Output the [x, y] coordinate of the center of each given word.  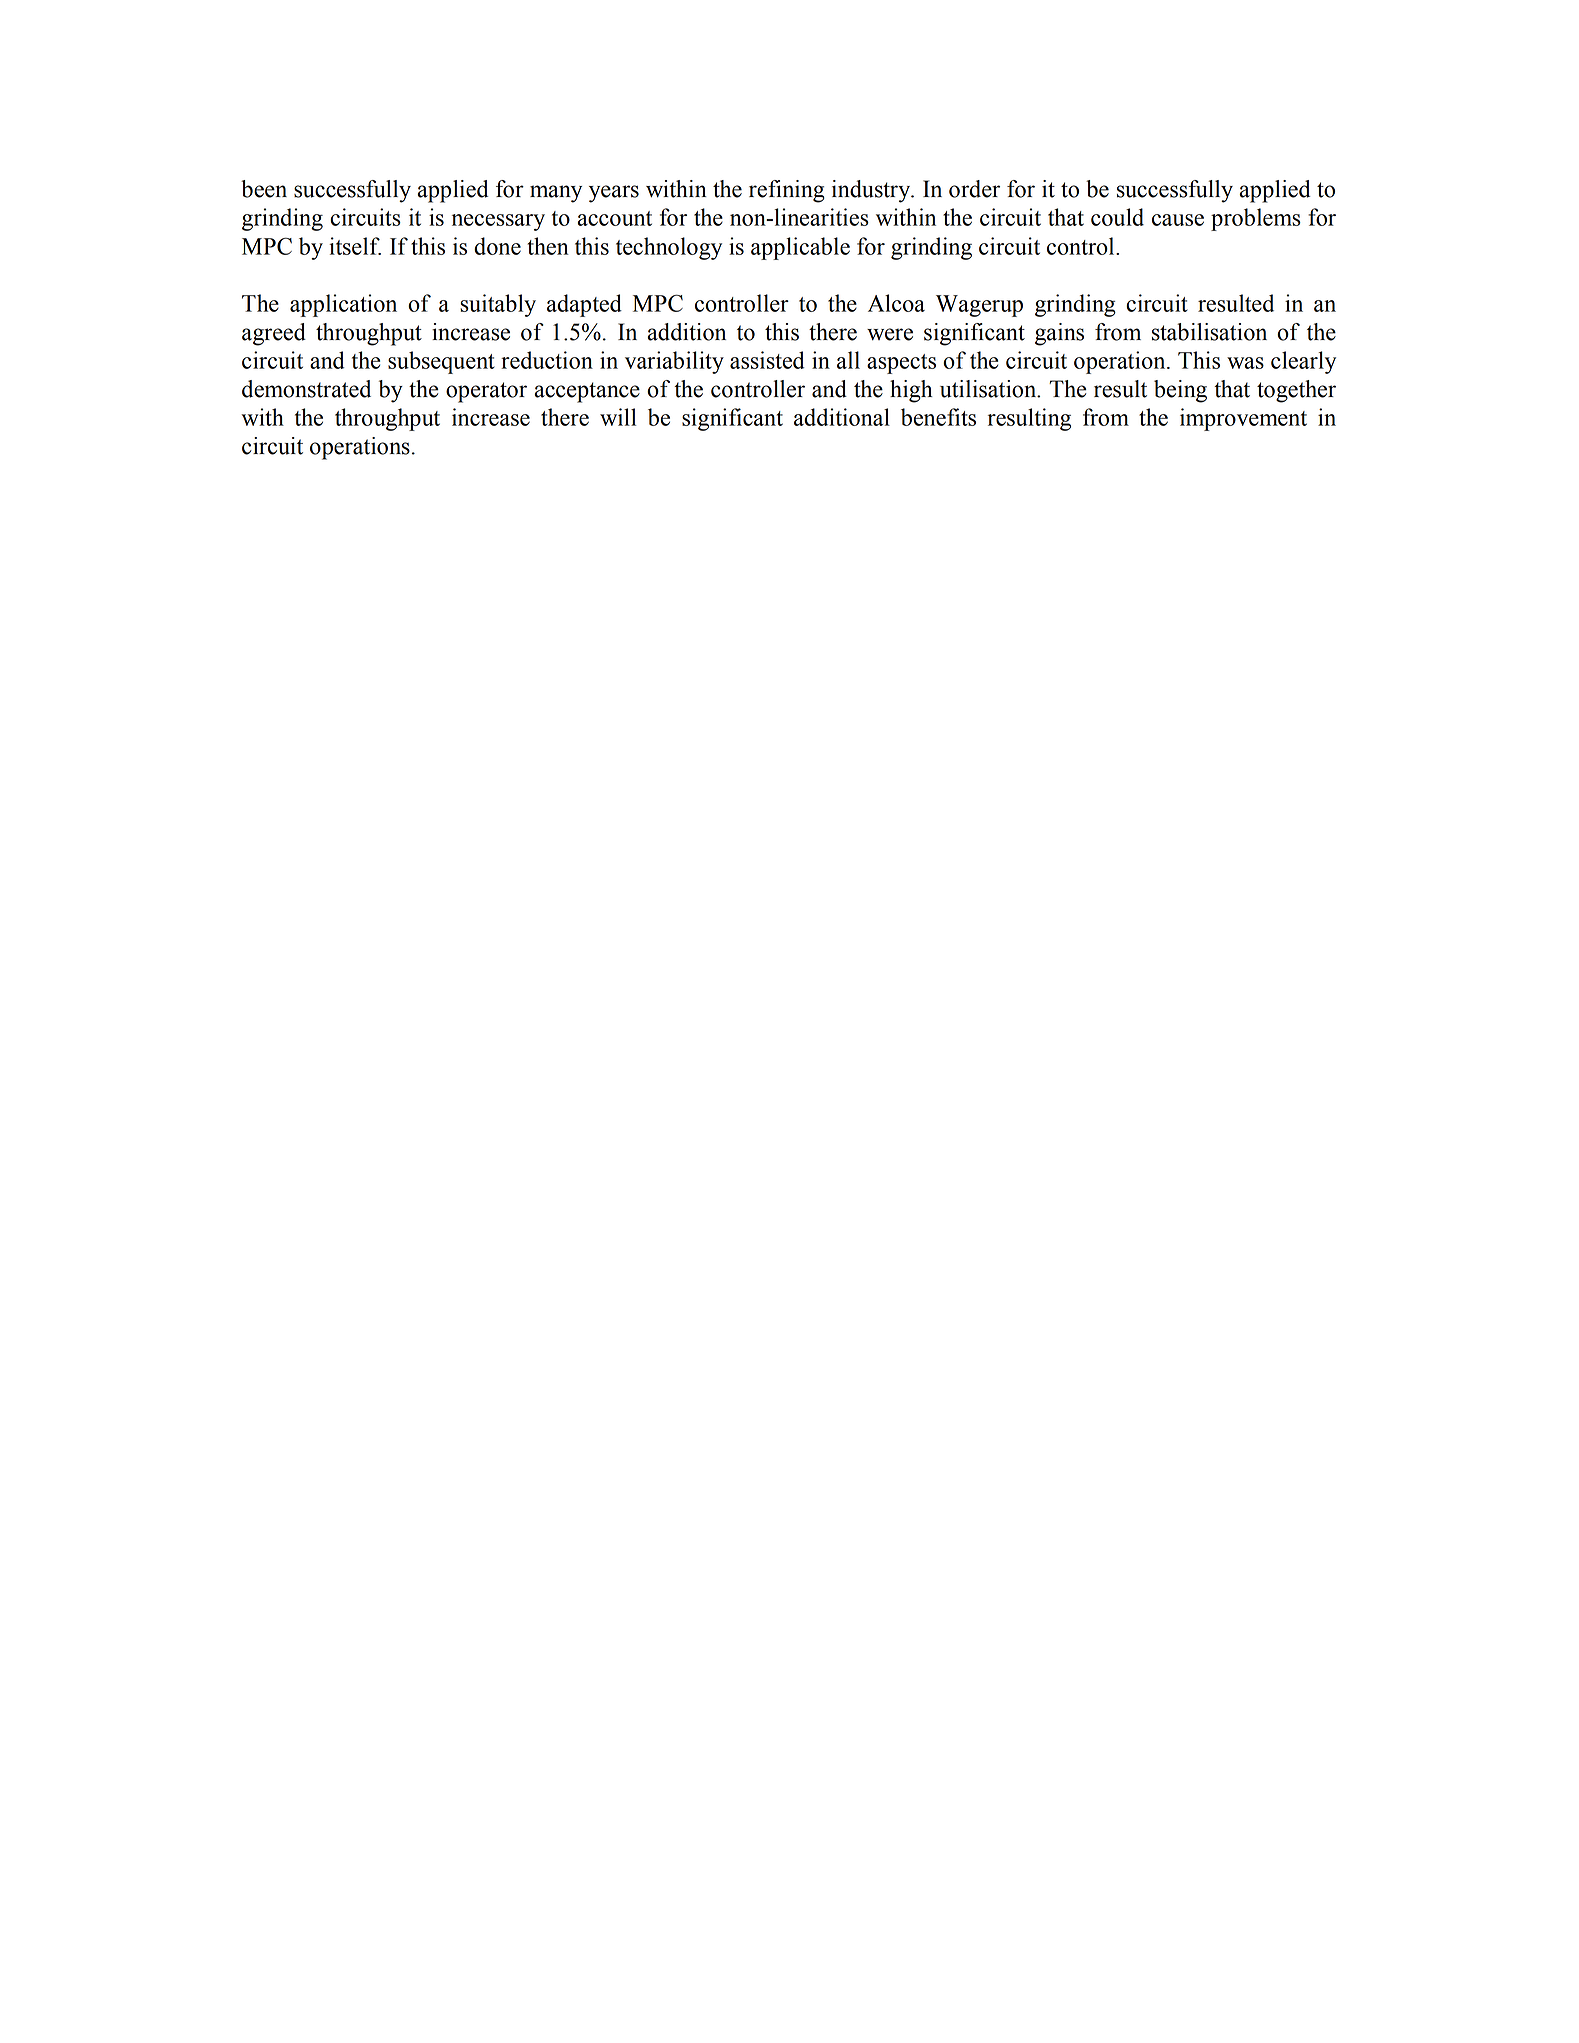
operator [486, 392]
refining [787, 191]
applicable [800, 248]
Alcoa [896, 303]
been [264, 189]
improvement [1243, 419]
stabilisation [1209, 332]
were [890, 334]
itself [355, 246]
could [1117, 217]
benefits [938, 417]
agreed [274, 334]
